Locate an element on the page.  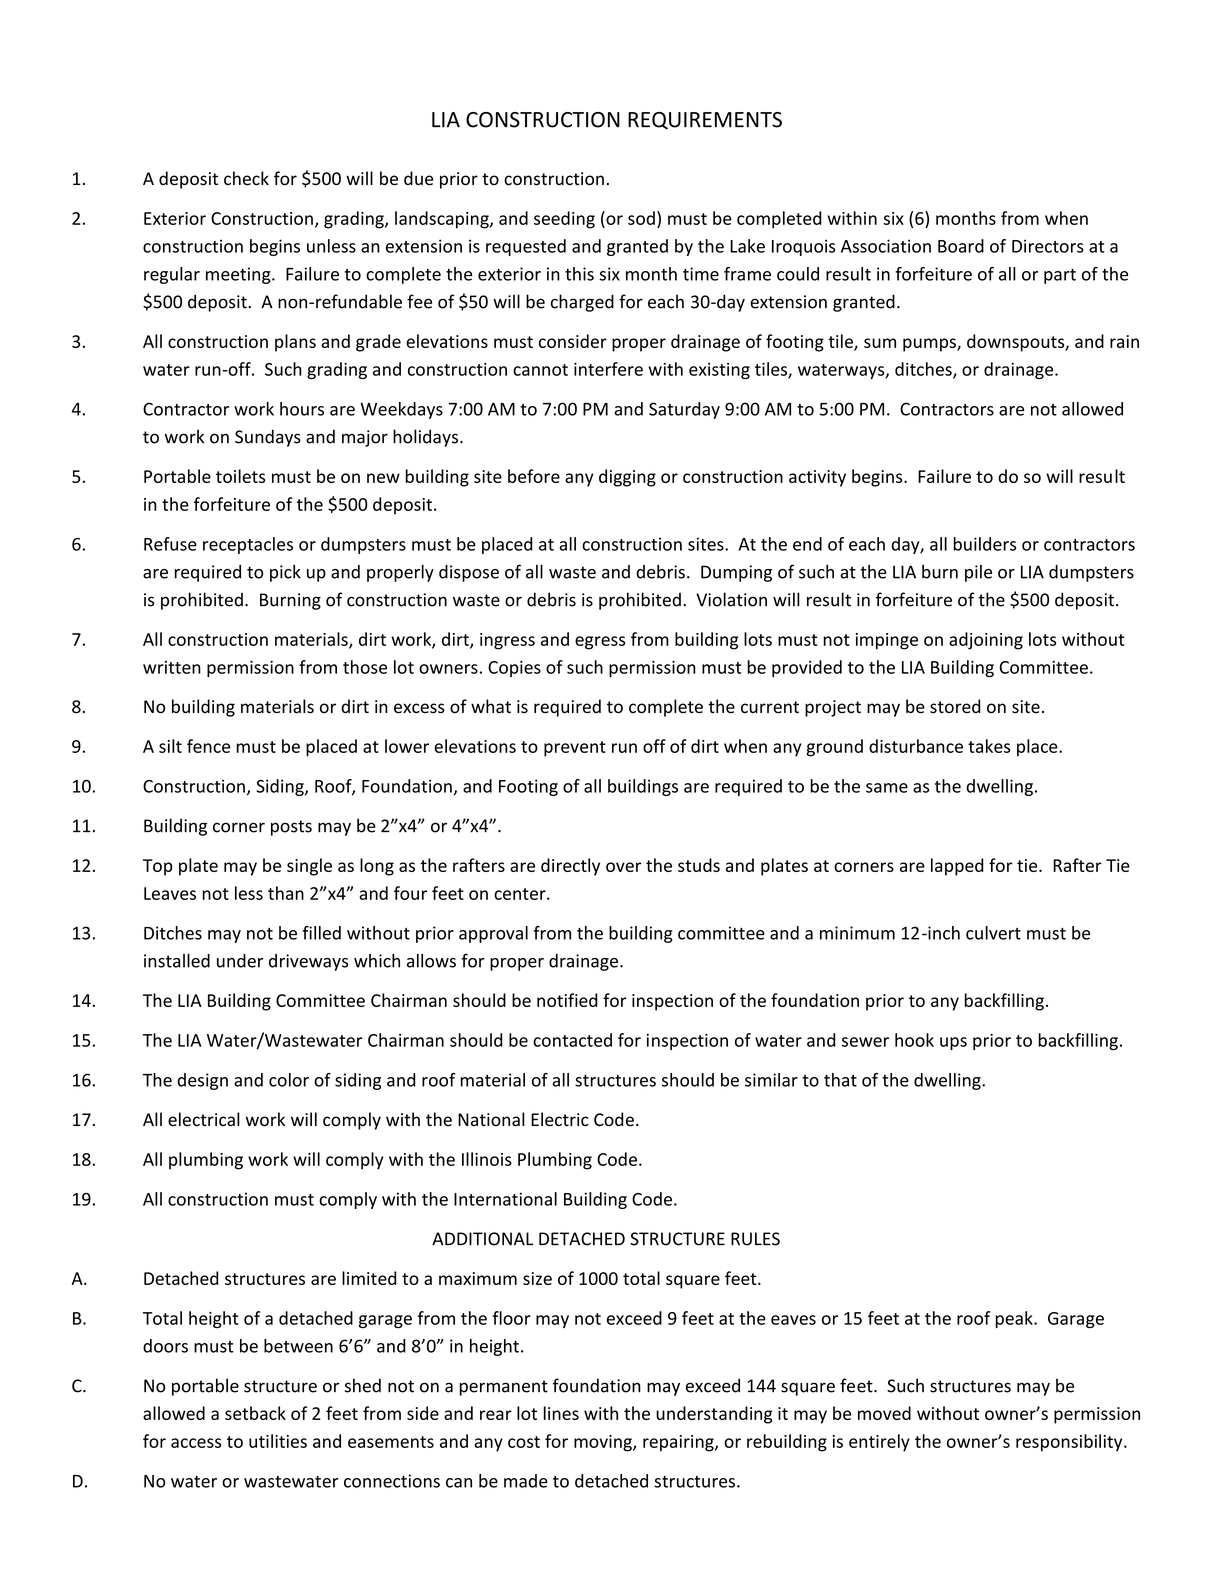
color is located at coordinates (289, 1080).
